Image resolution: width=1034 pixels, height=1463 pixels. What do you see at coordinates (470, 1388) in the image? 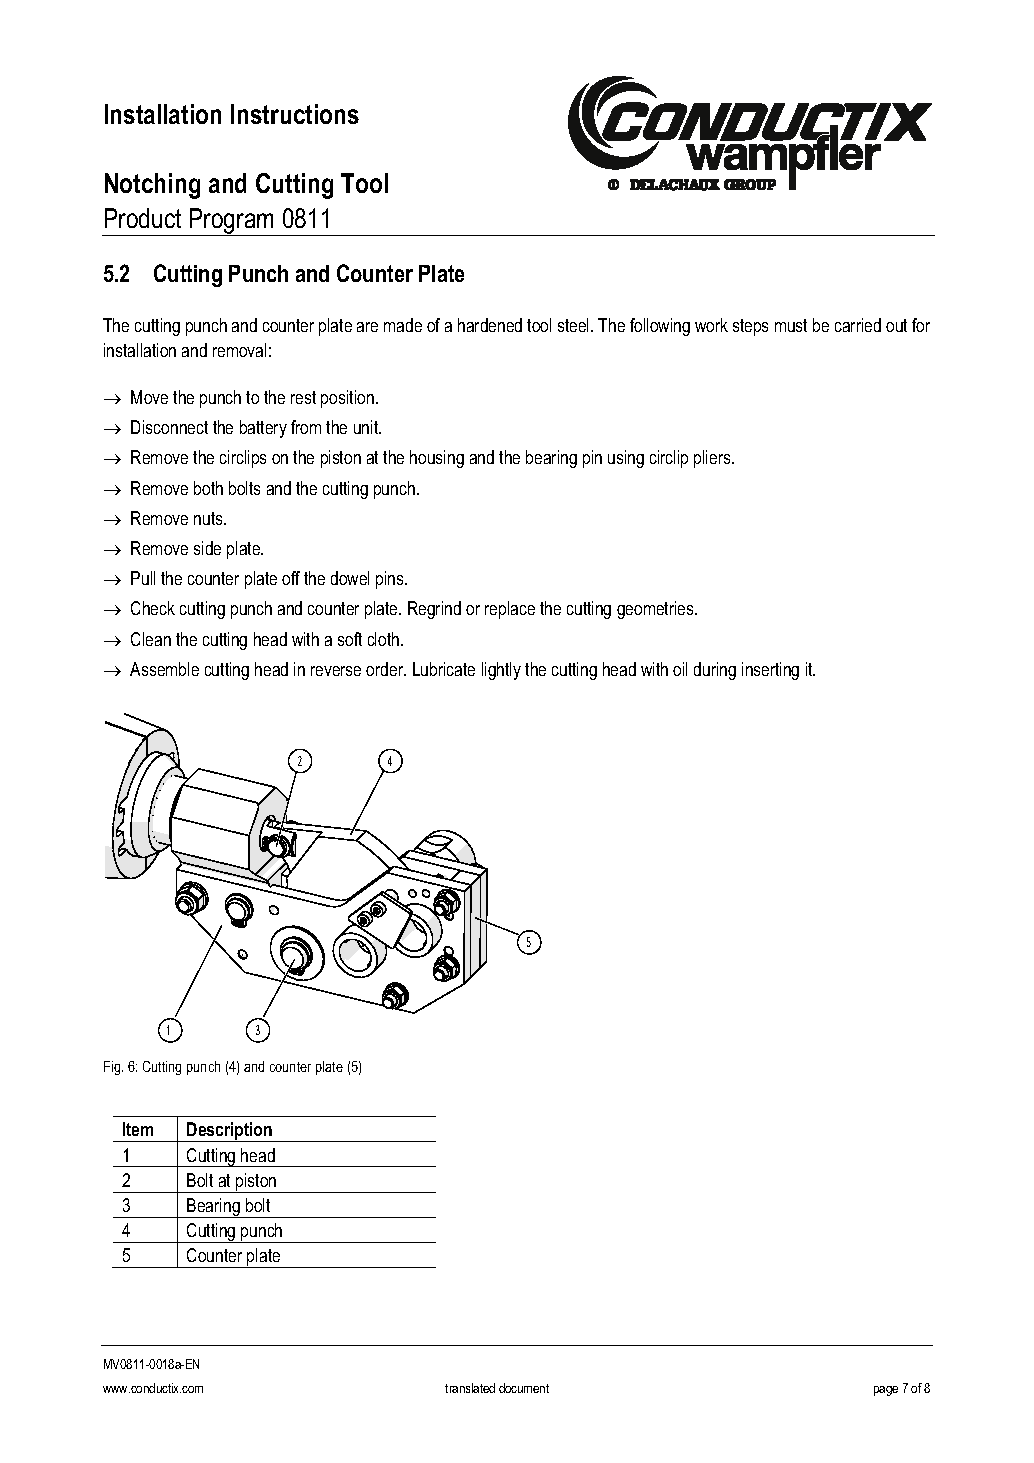
I see `translated` at bounding box center [470, 1388].
